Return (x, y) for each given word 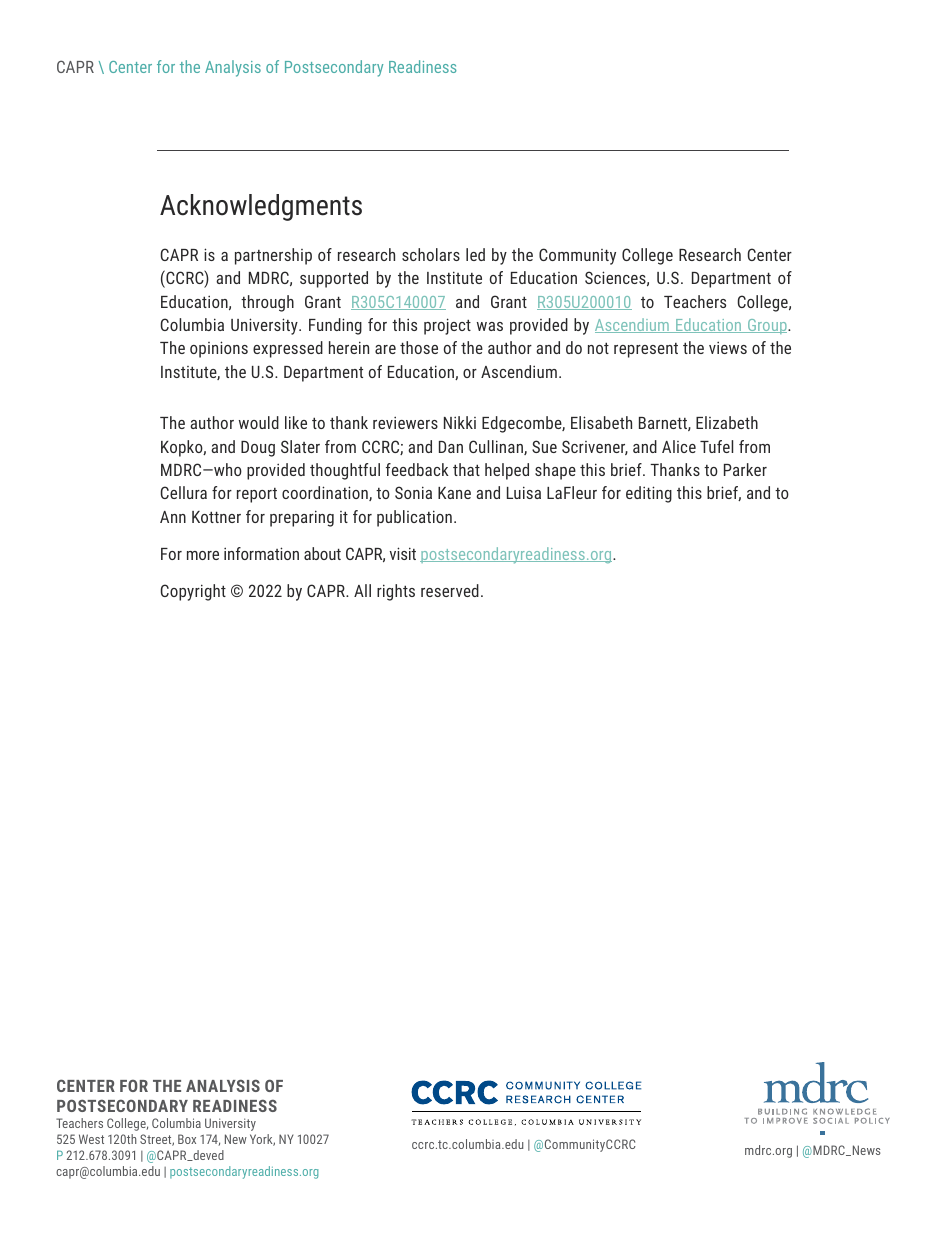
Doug (258, 449)
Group (767, 326)
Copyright (193, 592)
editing (649, 494)
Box (187, 1139)
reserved (450, 590)
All (362, 590)
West (91, 1139)
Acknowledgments (261, 207)
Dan (451, 447)
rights (396, 592)
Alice (679, 446)
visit (403, 553)
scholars (431, 254)
